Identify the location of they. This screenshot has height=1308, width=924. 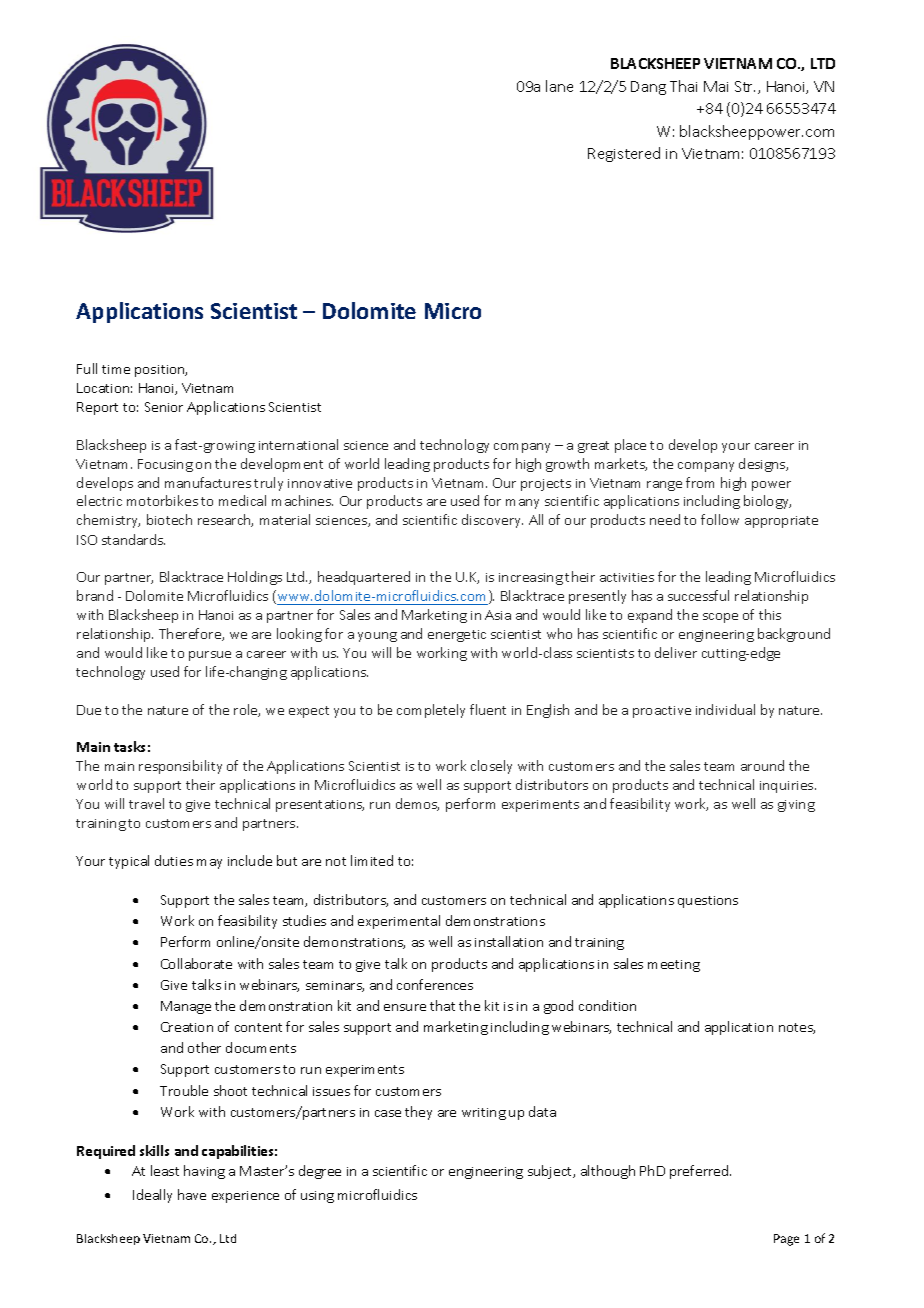
(418, 1113).
